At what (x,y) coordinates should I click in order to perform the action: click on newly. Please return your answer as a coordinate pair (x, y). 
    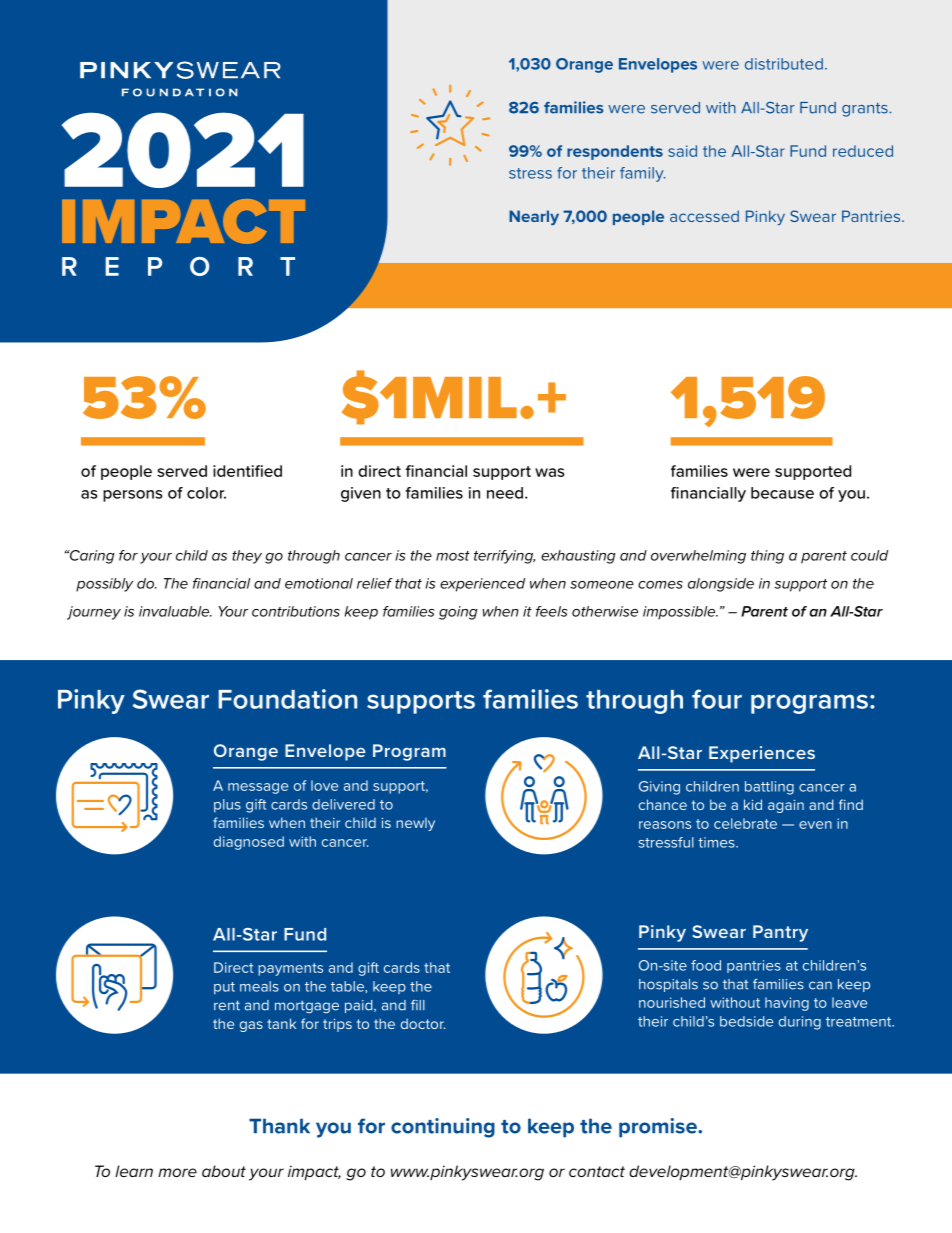
    Looking at the image, I should click on (415, 824).
